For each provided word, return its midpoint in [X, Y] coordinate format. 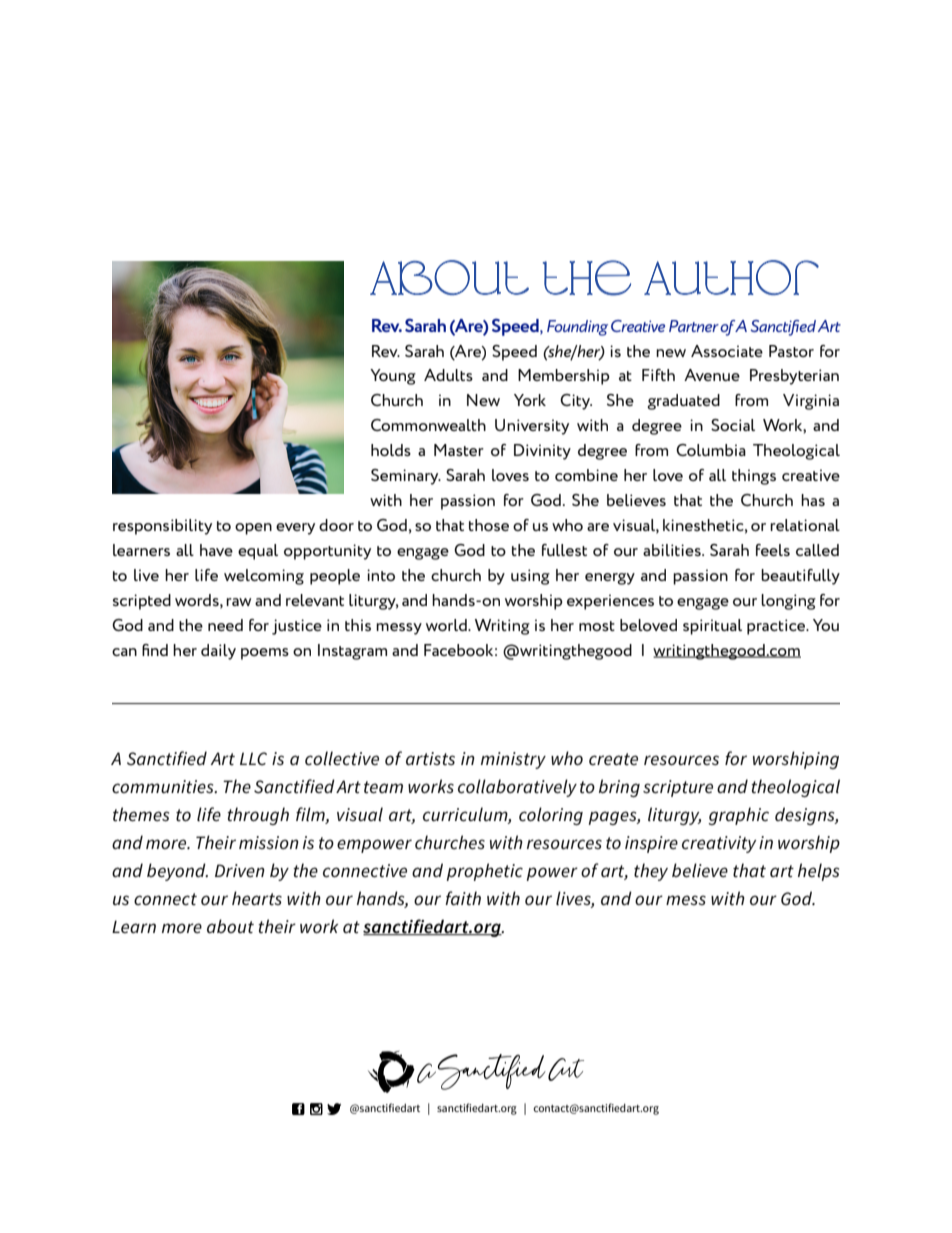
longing [788, 602]
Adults [448, 375]
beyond [177, 872]
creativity [719, 844]
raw [238, 602]
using [530, 577]
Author [731, 277]
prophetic [485, 872]
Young [393, 377]
